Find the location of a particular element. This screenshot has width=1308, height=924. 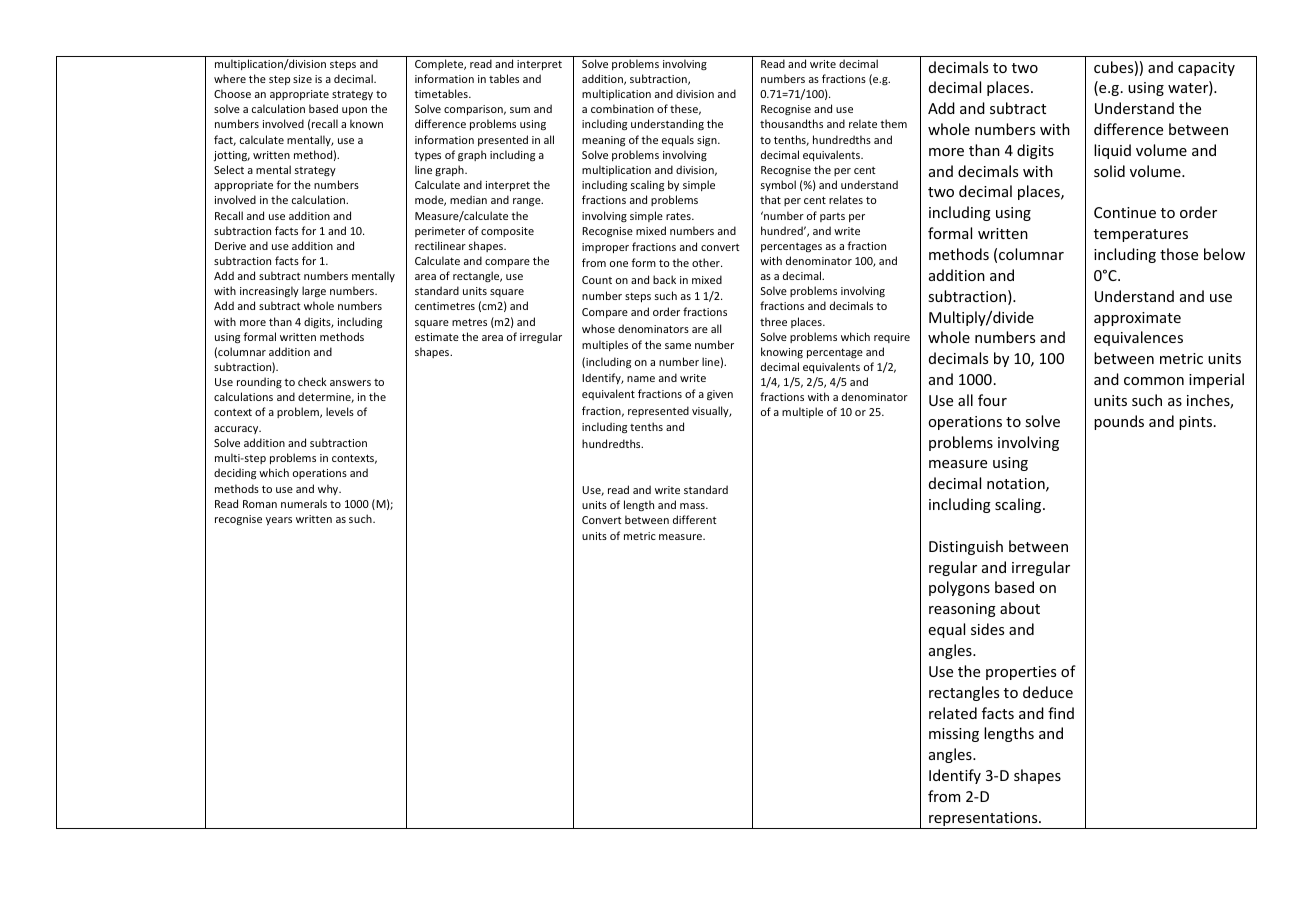

capacity is located at coordinates (1206, 69).
